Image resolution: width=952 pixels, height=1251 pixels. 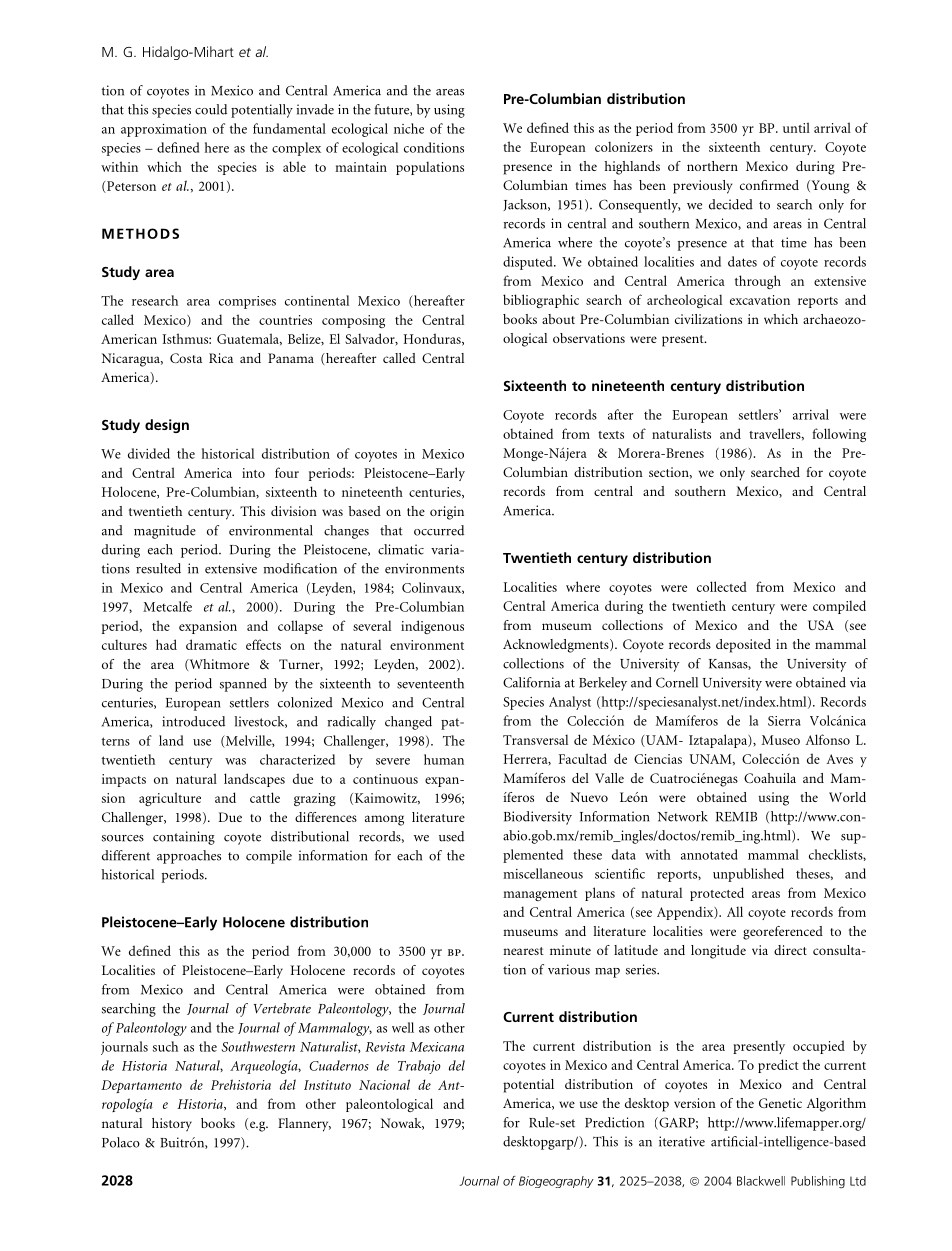 I want to click on Costa, so click(x=186, y=358).
